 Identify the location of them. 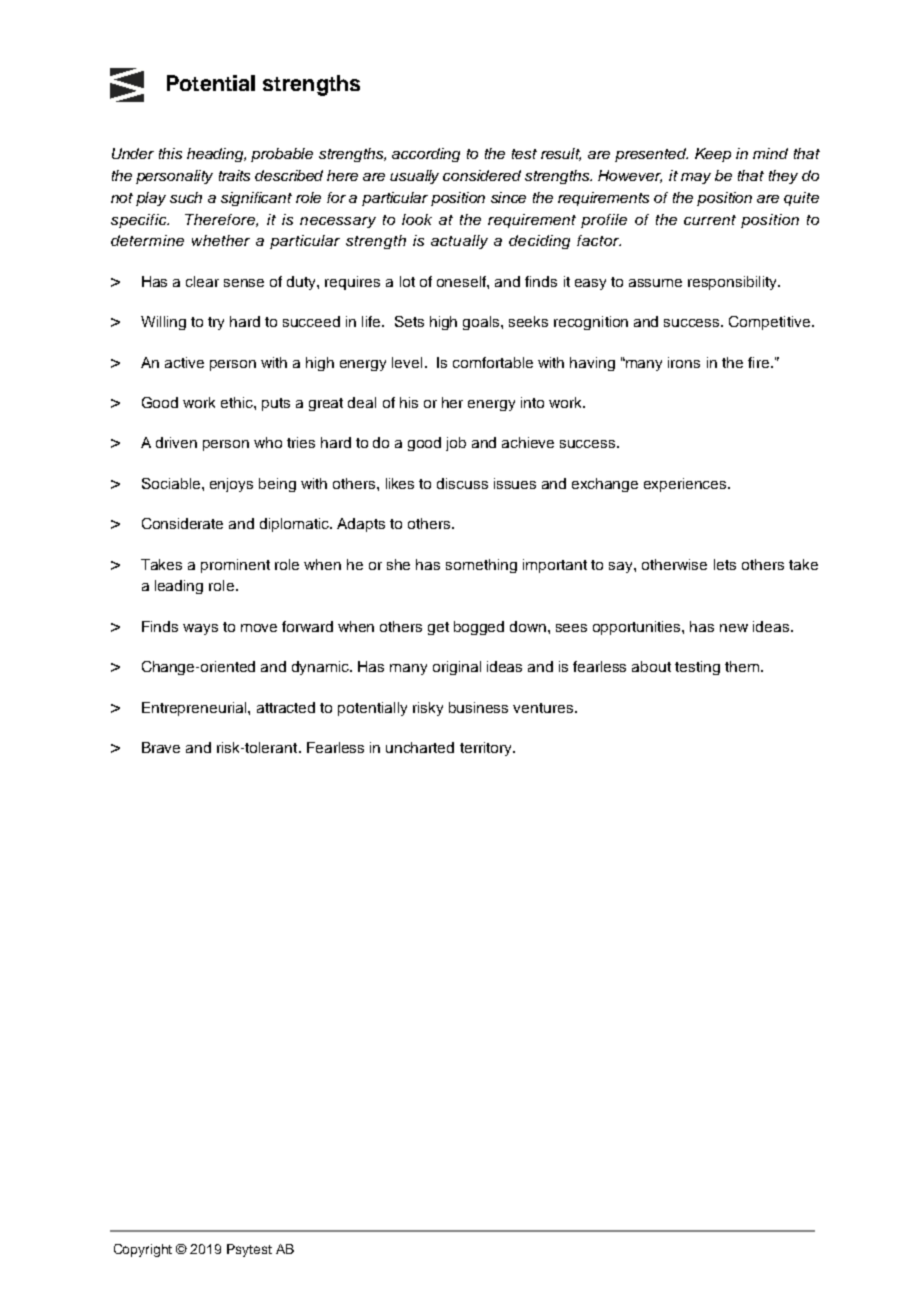
(743, 666).
